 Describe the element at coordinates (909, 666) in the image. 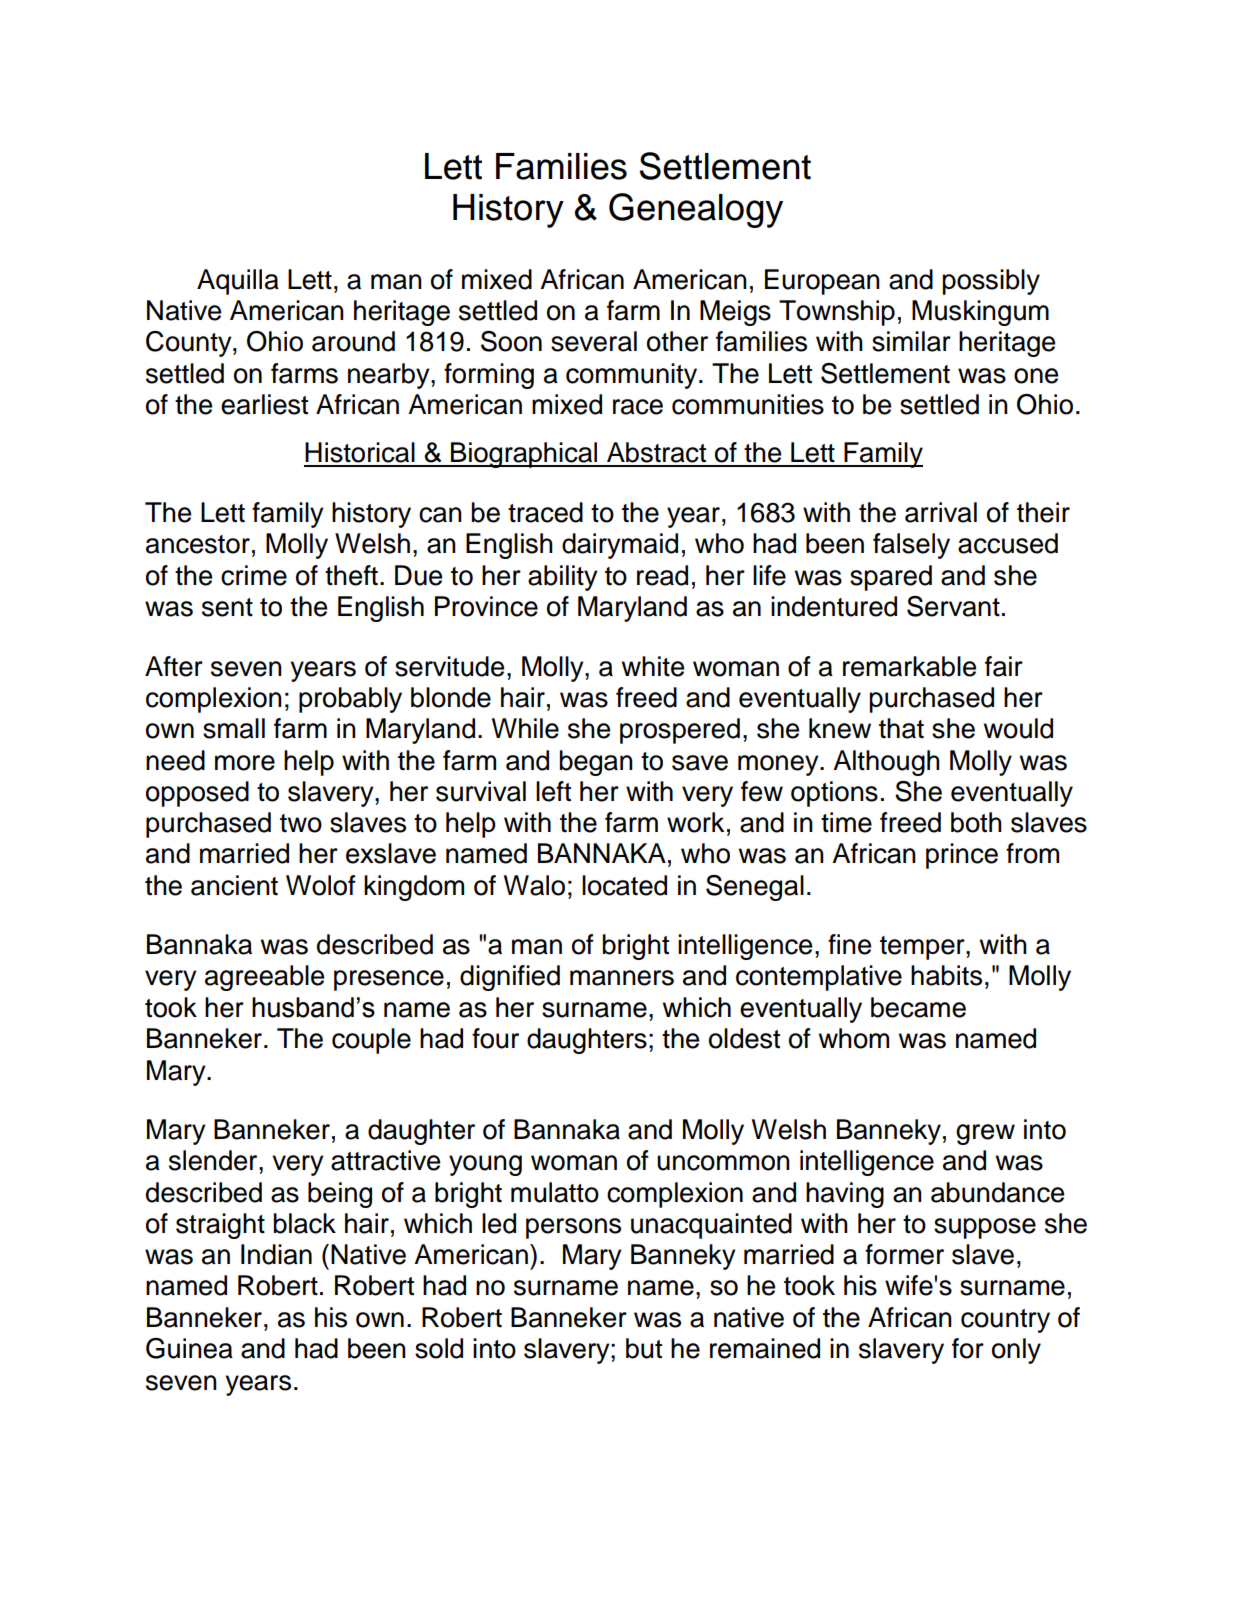

I see `remarkable` at that location.
